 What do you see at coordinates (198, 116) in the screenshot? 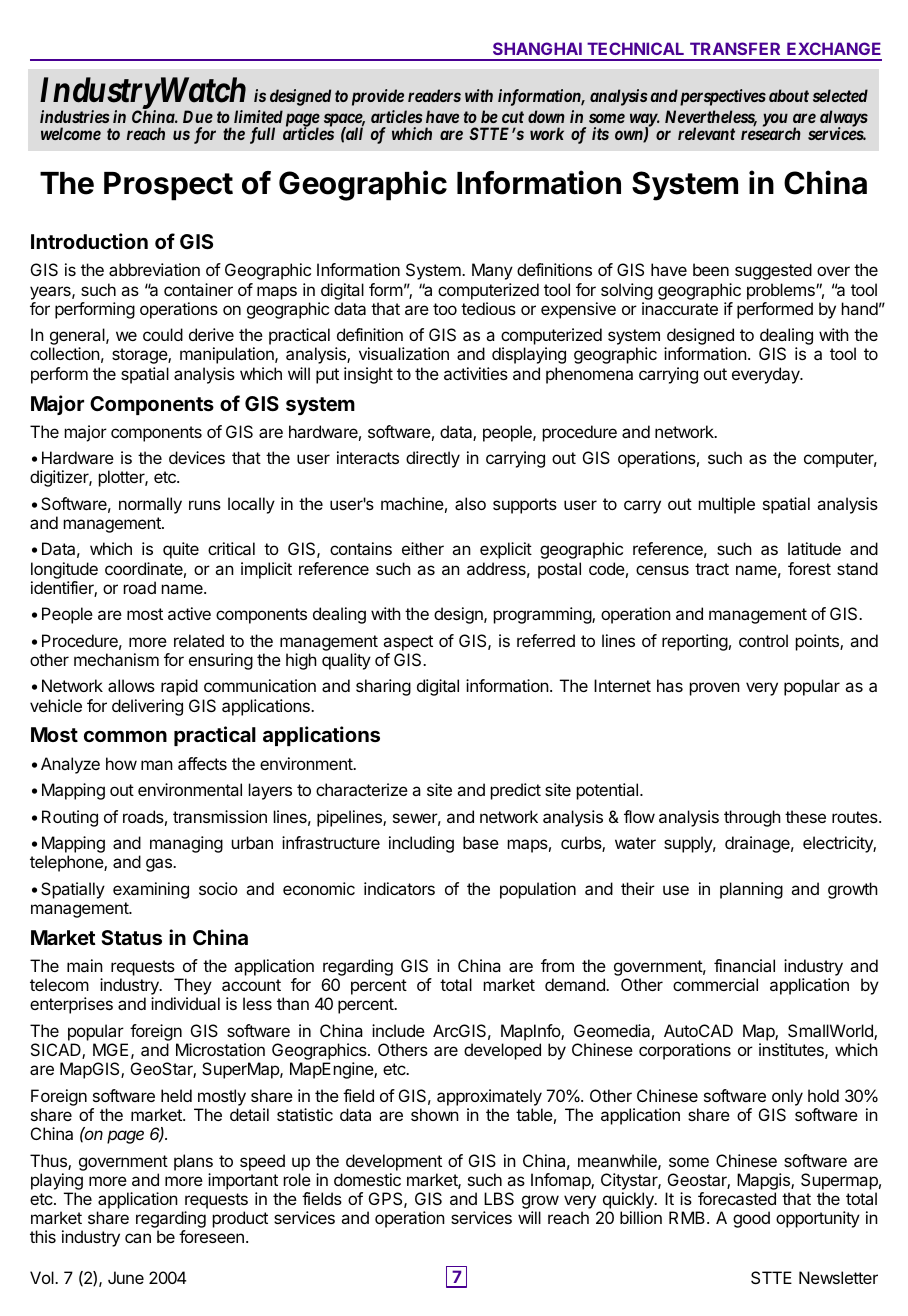
I see `Due` at bounding box center [198, 116].
